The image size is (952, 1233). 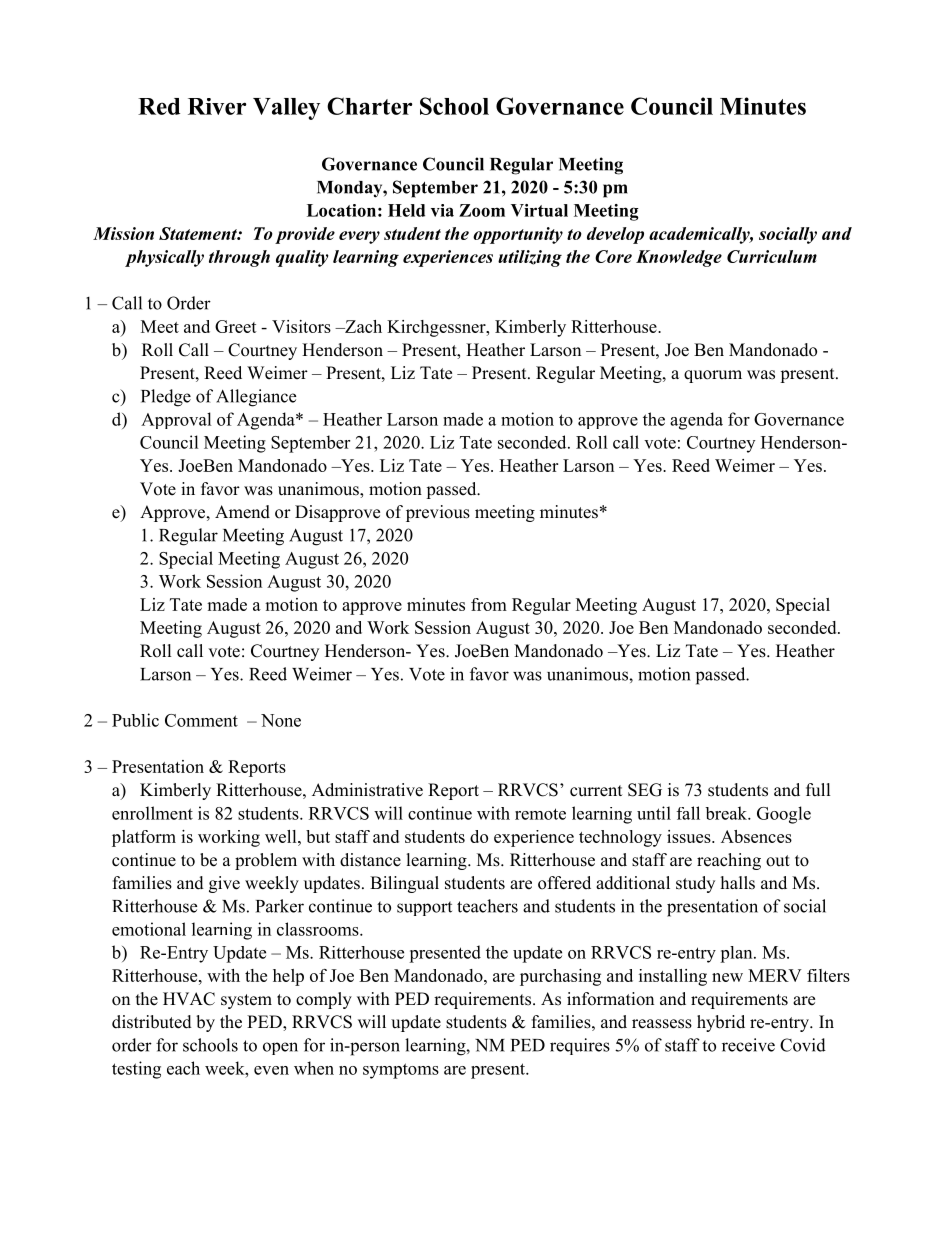 What do you see at coordinates (727, 813) in the document?
I see `break` at bounding box center [727, 813].
